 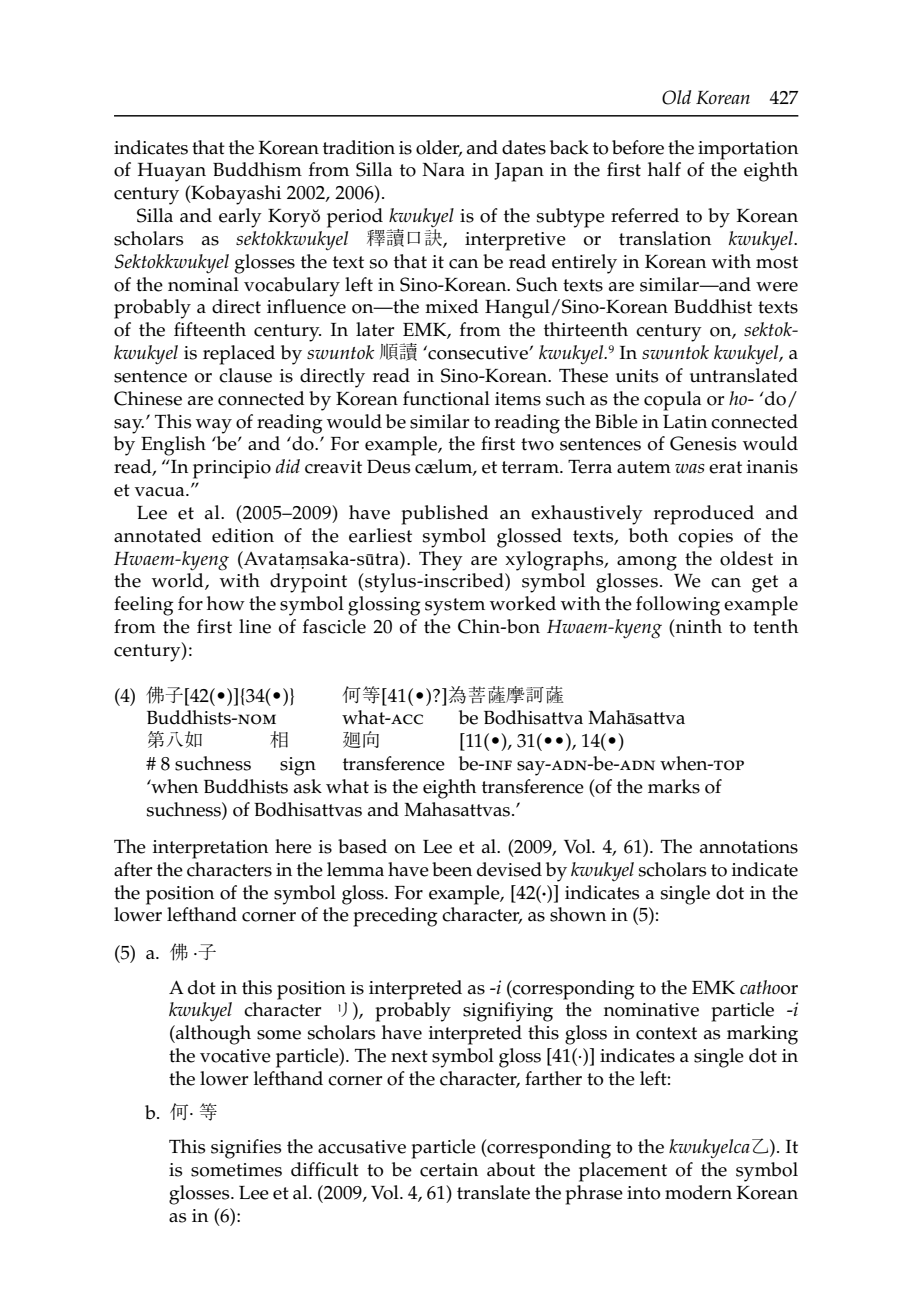 What do you see at coordinates (449, 1170) in the page?
I see `certain` at bounding box center [449, 1170].
